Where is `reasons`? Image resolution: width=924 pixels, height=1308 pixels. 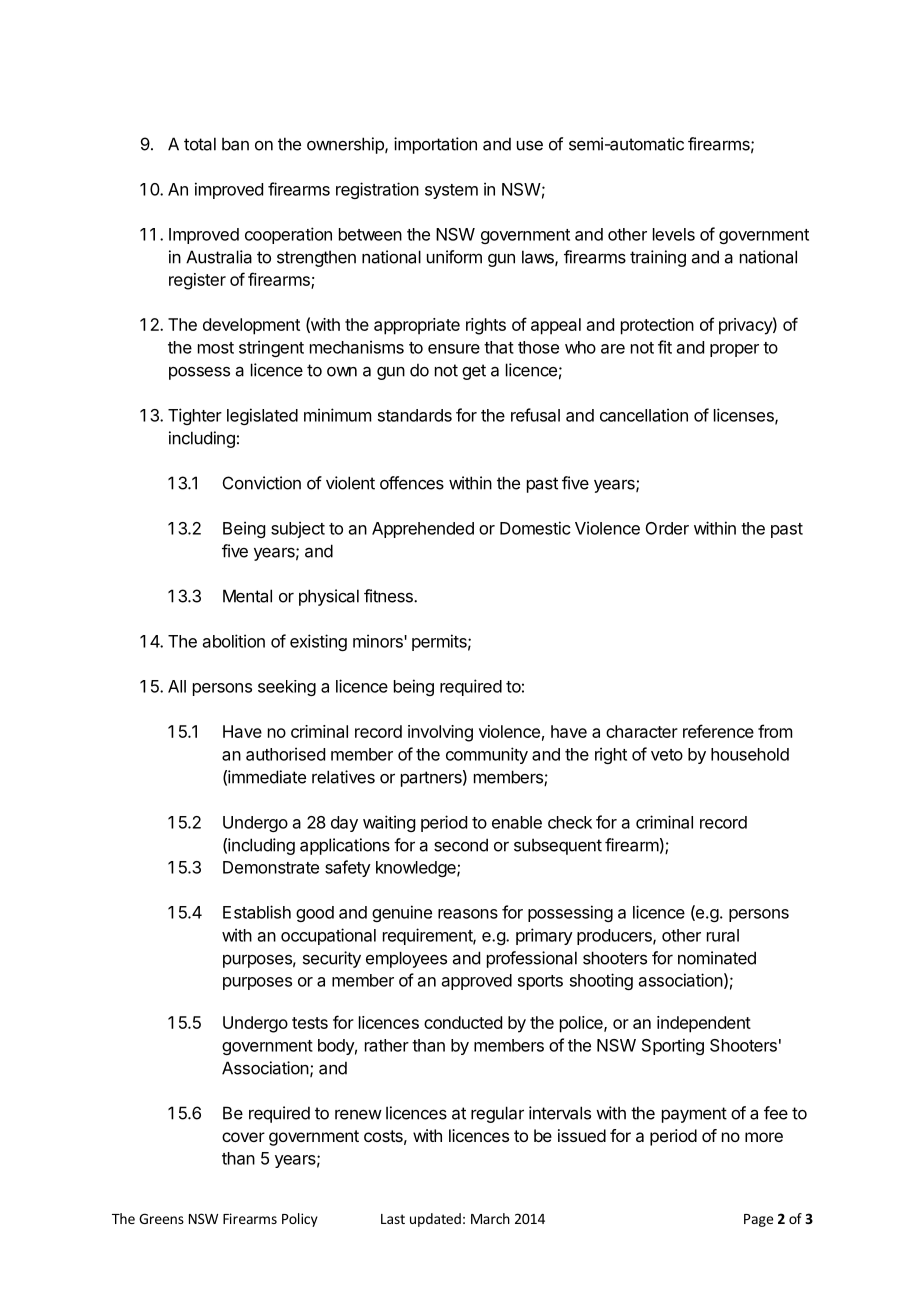
reasons is located at coordinates (468, 914).
